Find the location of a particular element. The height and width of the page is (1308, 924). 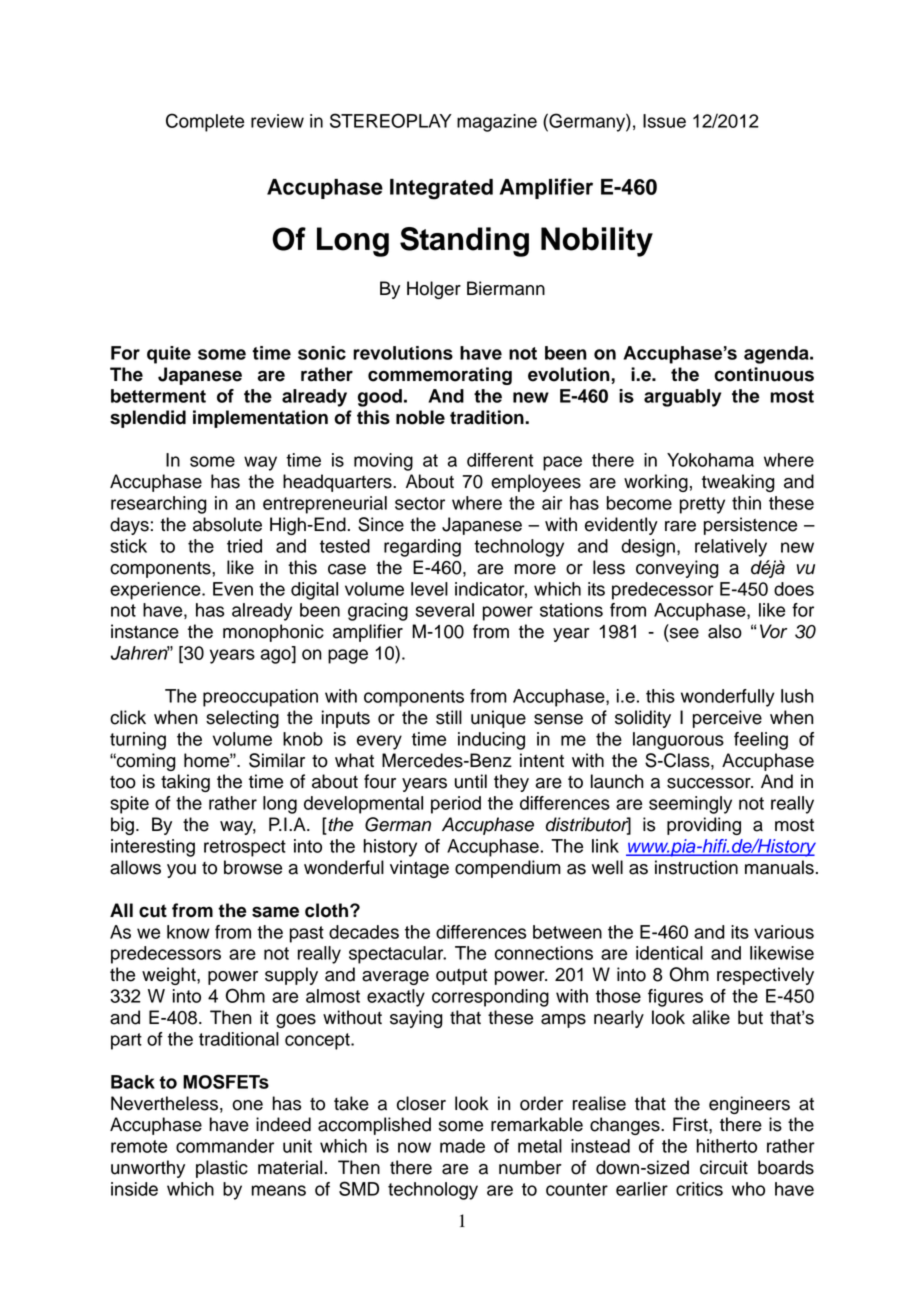

arguably is located at coordinates (682, 398).
